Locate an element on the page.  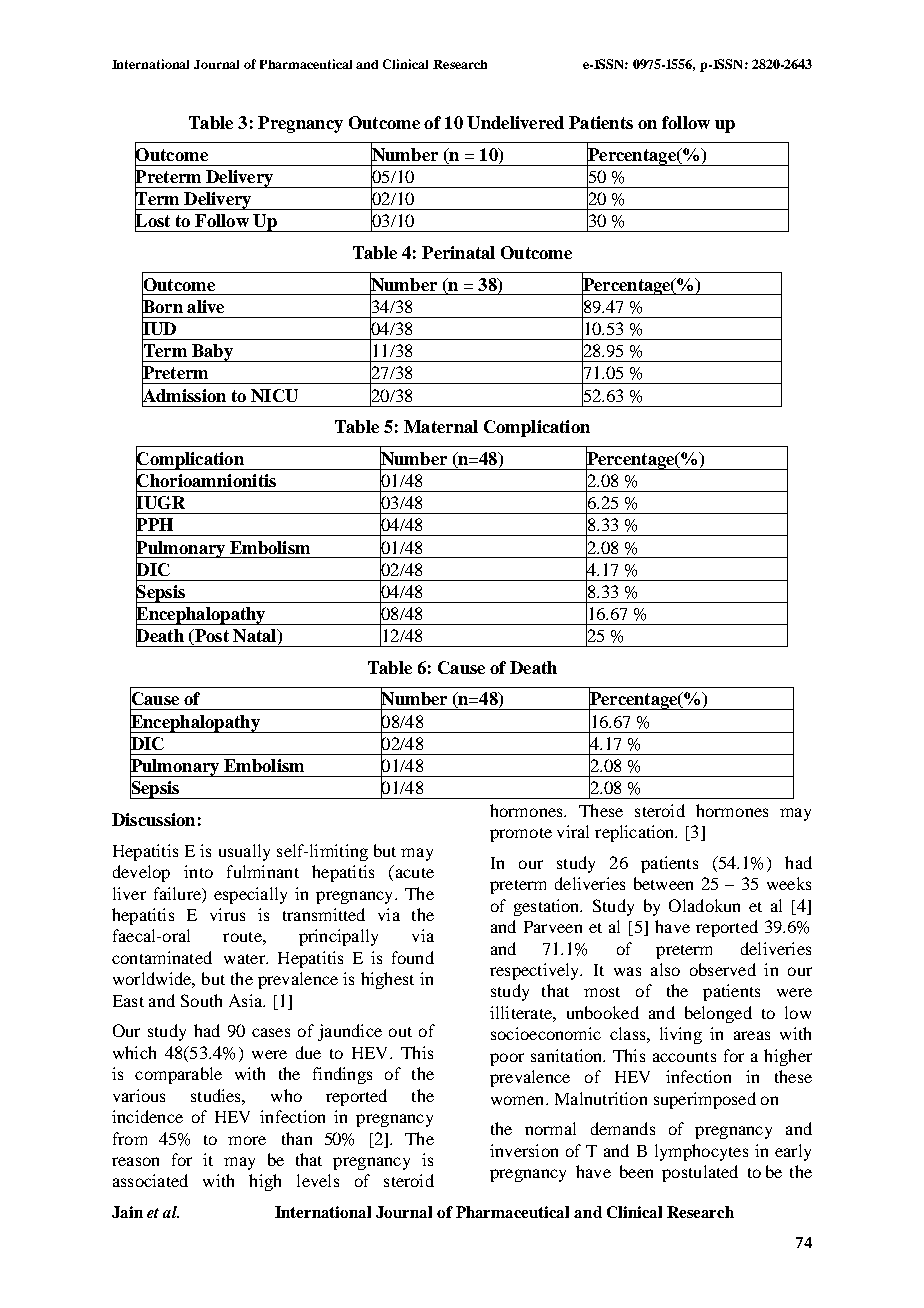
associated is located at coordinates (150, 1180).
